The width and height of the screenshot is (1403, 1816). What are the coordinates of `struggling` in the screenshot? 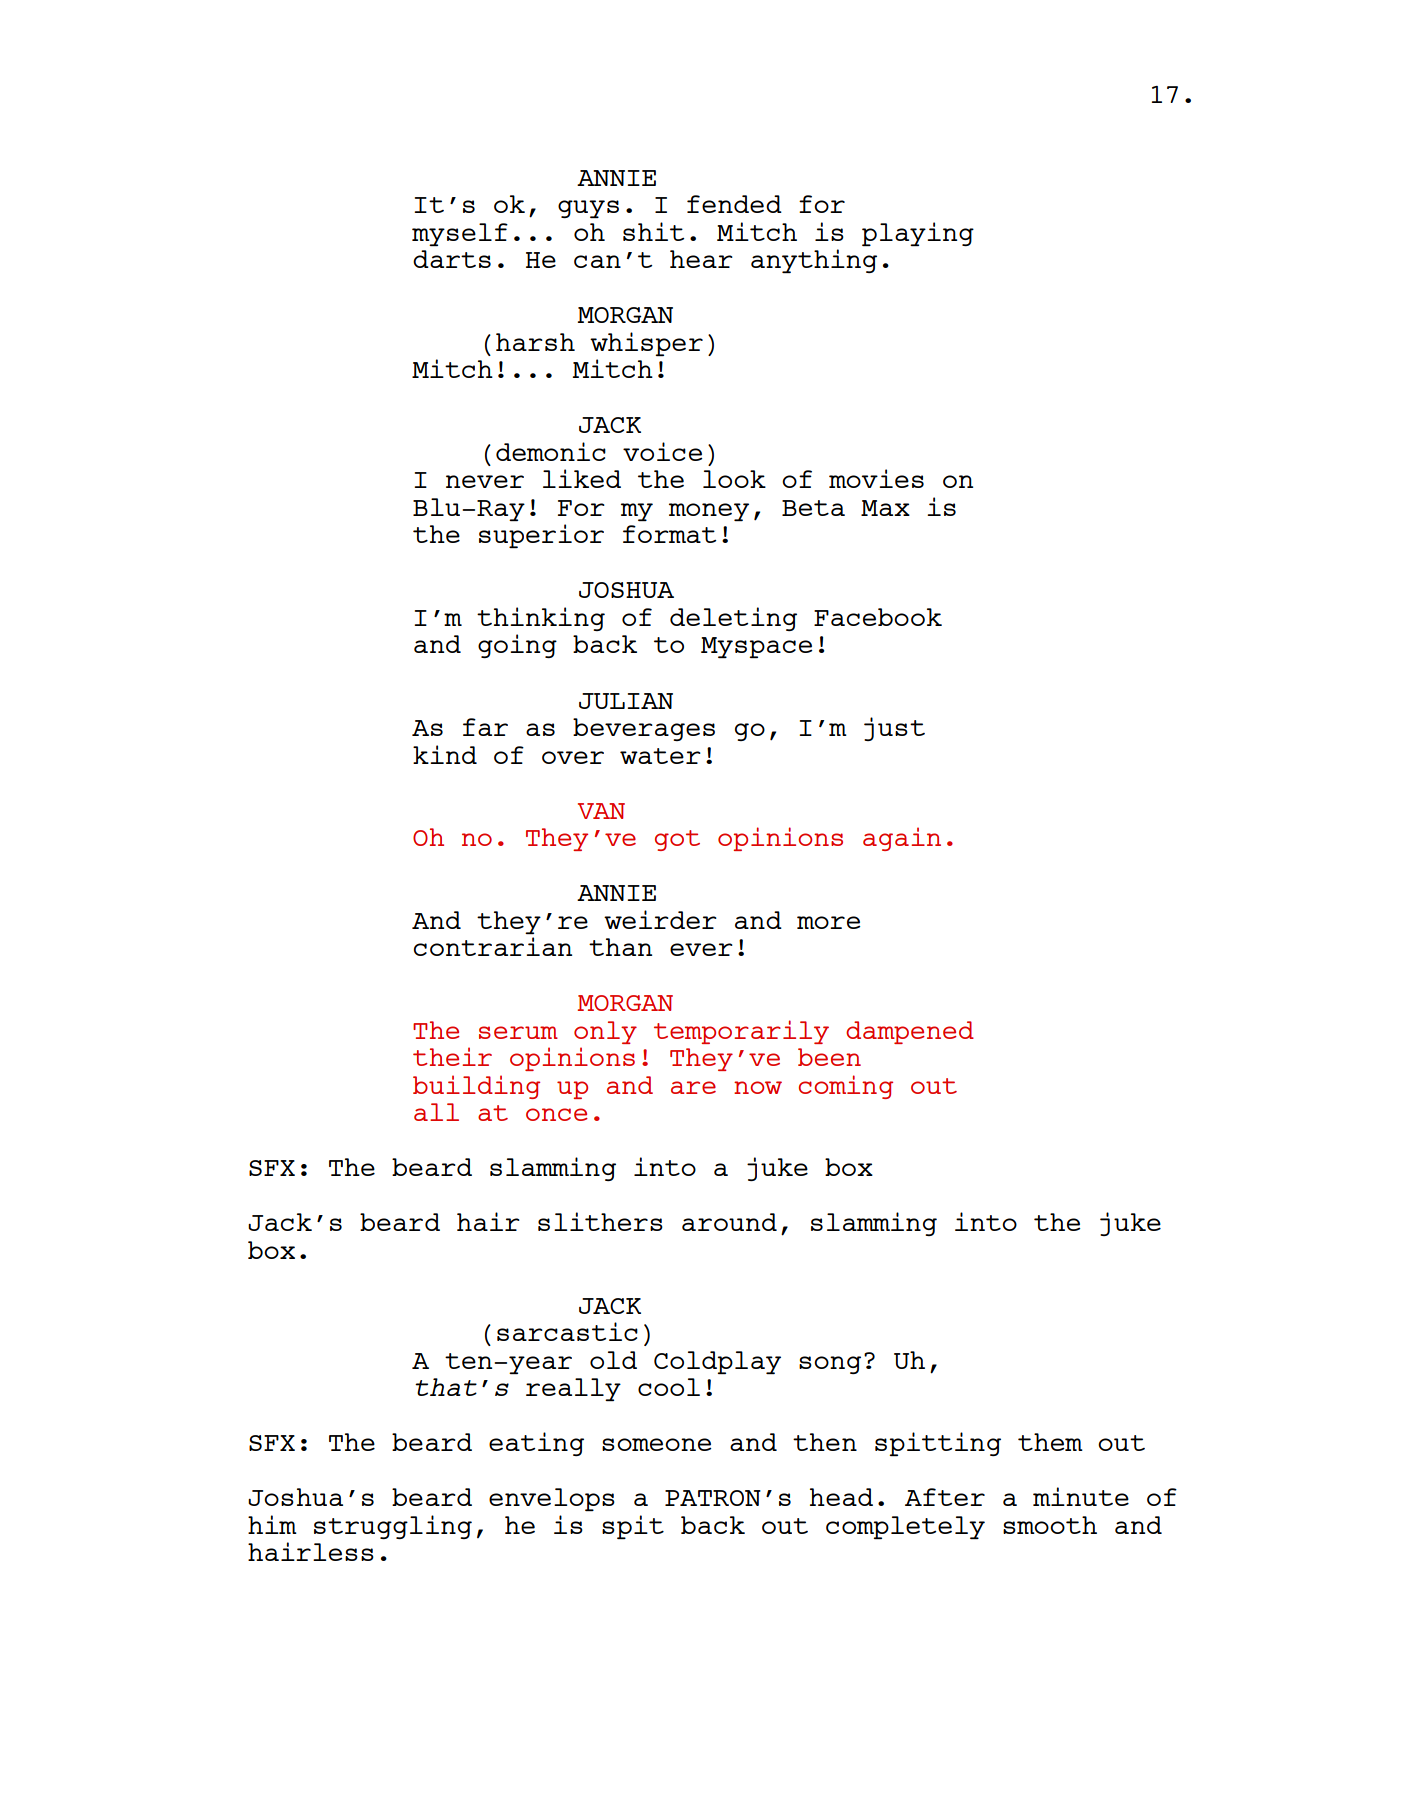 It's located at (393, 1527).
